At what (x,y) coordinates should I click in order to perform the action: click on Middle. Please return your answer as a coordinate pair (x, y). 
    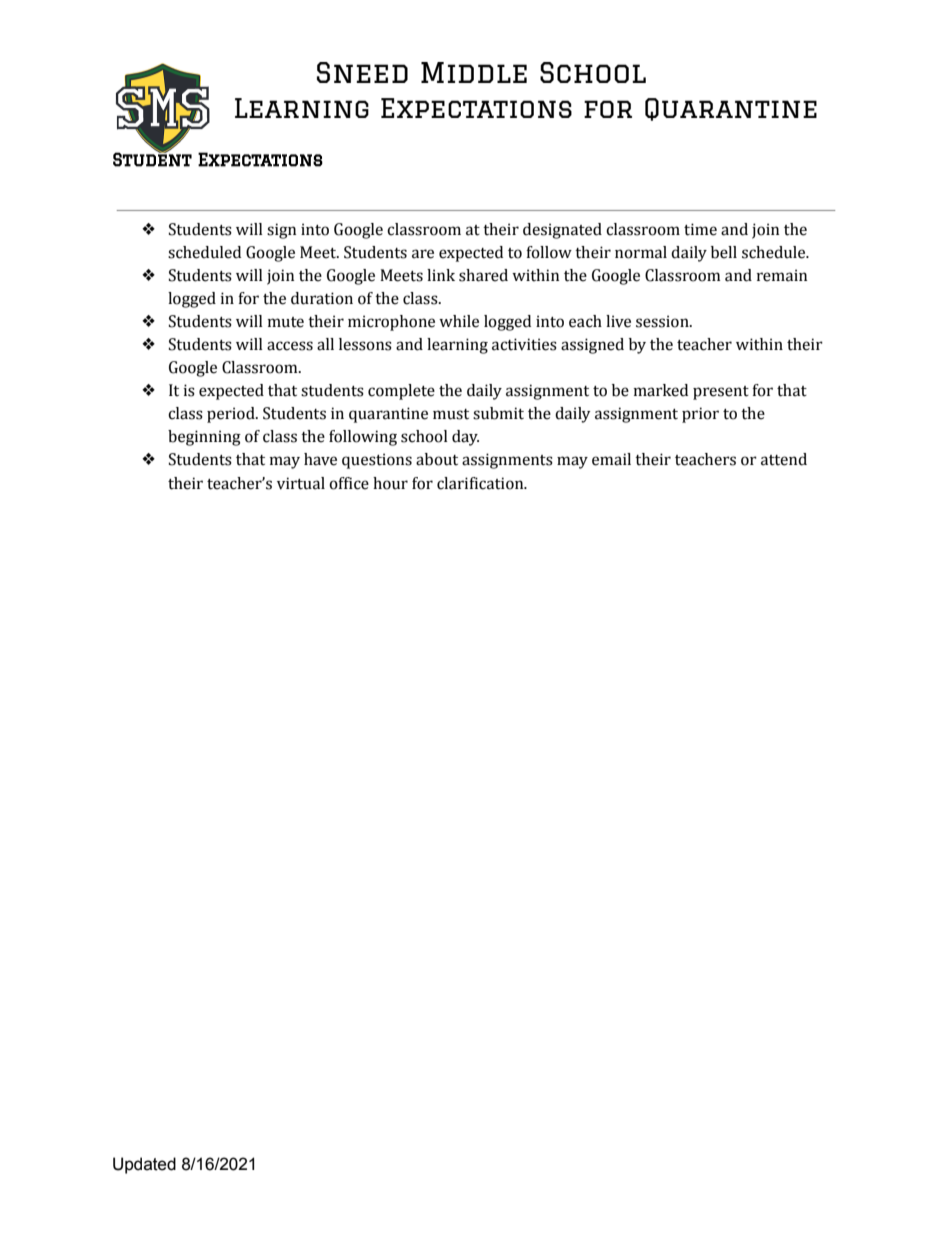
    Looking at the image, I should click on (474, 72).
